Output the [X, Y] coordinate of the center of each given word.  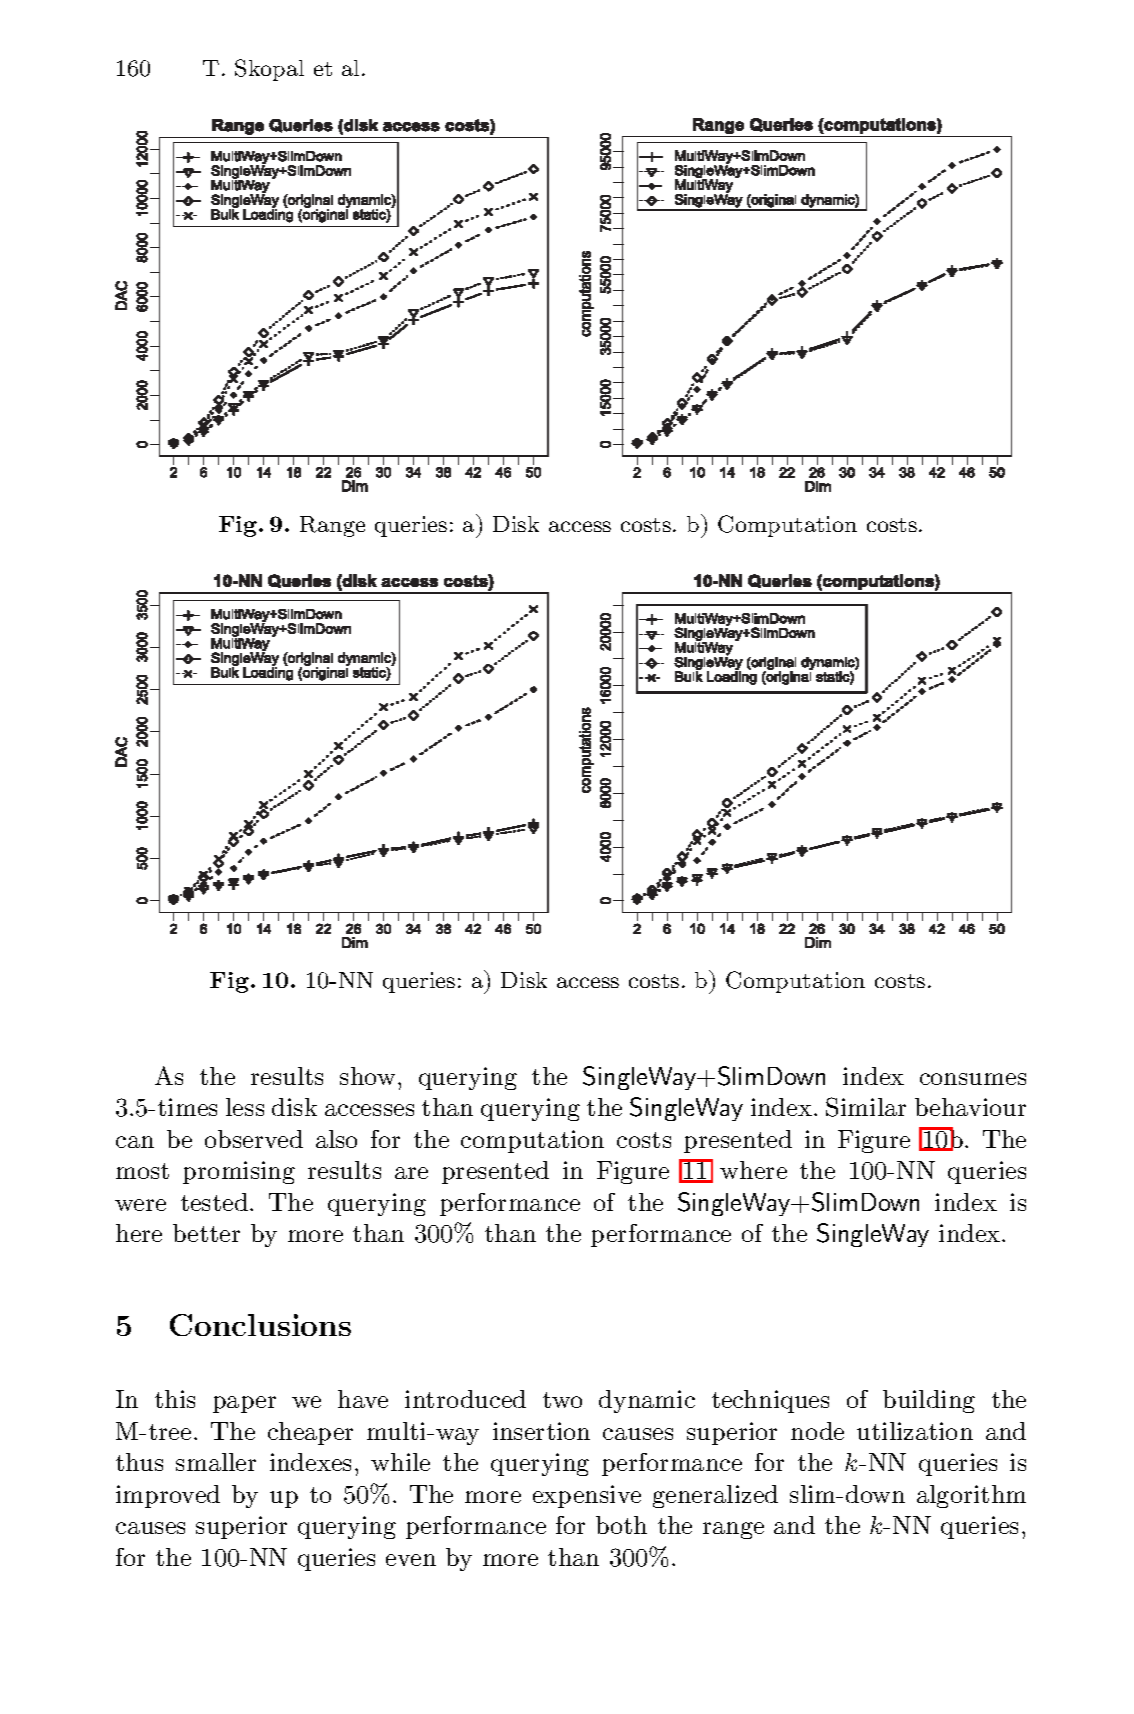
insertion [541, 1431]
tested [216, 1202]
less [245, 1107]
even [411, 1560]
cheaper [310, 1433]
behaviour [970, 1107]
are [411, 1173]
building [929, 1401]
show [367, 1076]
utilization [915, 1431]
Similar [866, 1107]
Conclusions [260, 1325]
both [621, 1525]
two [562, 1400]
